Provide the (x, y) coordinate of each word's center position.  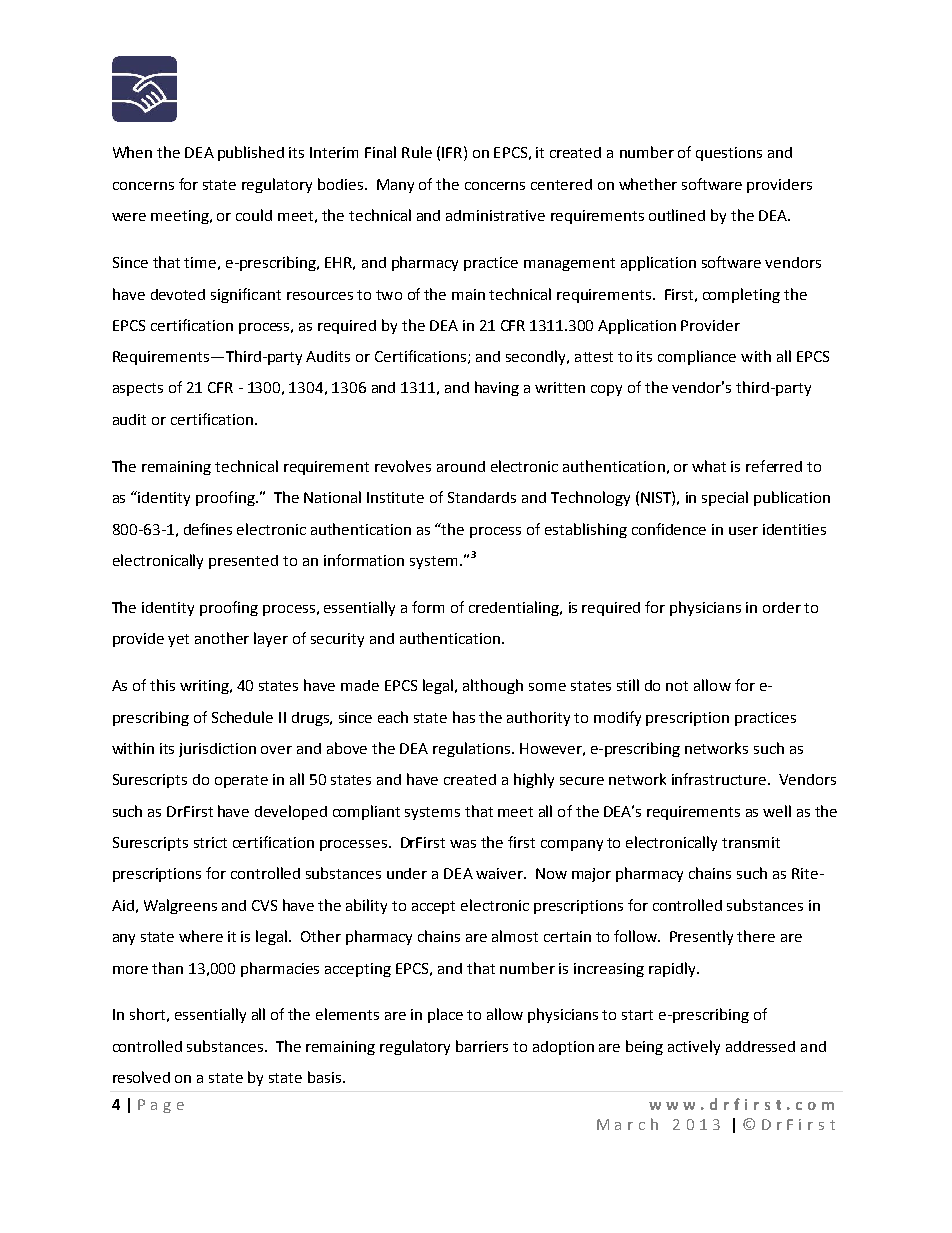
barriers (482, 1046)
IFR (452, 152)
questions (729, 154)
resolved (141, 1077)
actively (694, 1047)
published (251, 153)
